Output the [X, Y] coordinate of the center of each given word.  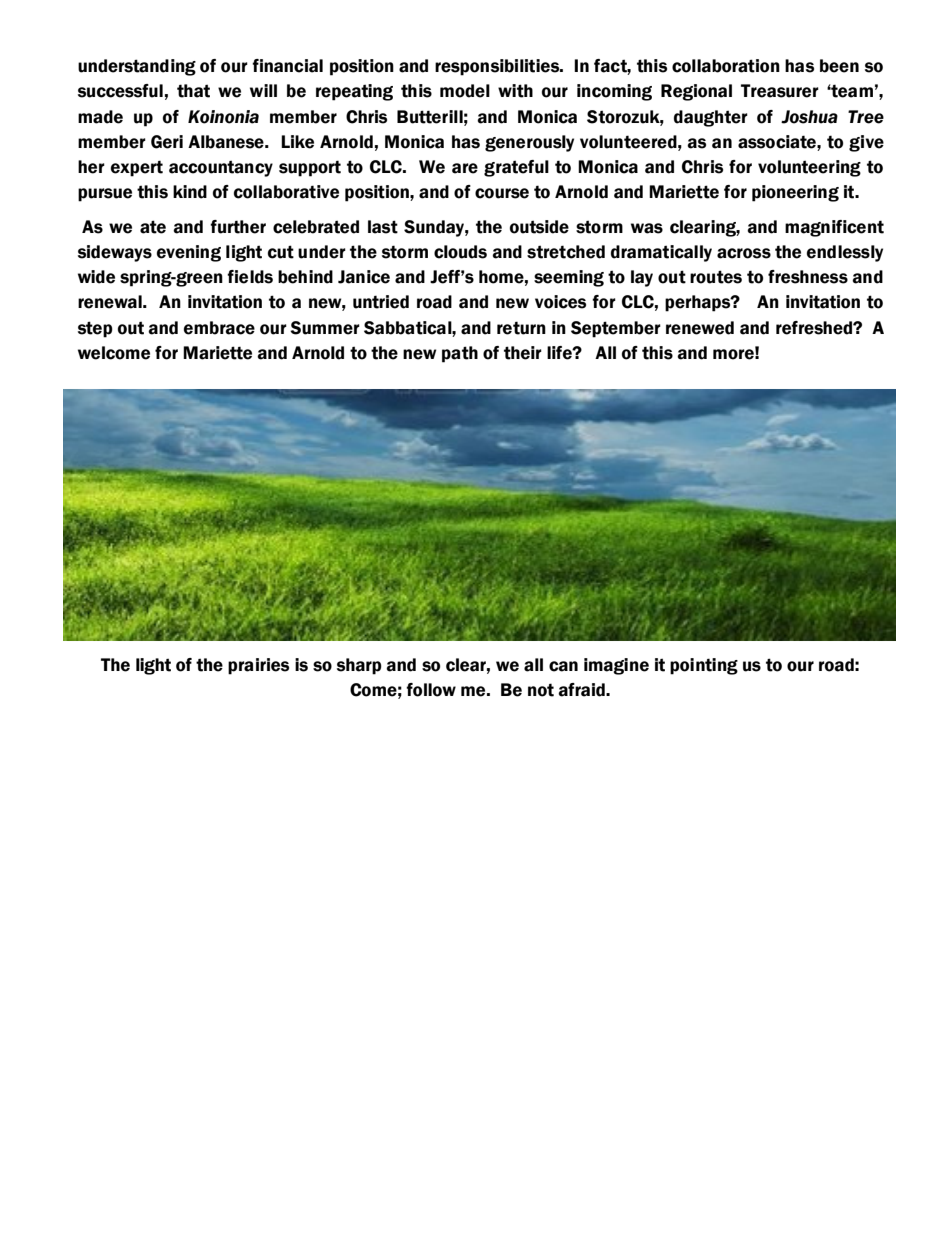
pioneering [795, 193]
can [563, 666]
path [460, 354]
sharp [359, 666]
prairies [258, 666]
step [95, 329]
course [502, 193]
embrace [219, 328]
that [193, 91]
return [521, 328]
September [616, 329]
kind [190, 192]
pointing [704, 666]
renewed [700, 328]
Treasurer [780, 91]
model [465, 91]
